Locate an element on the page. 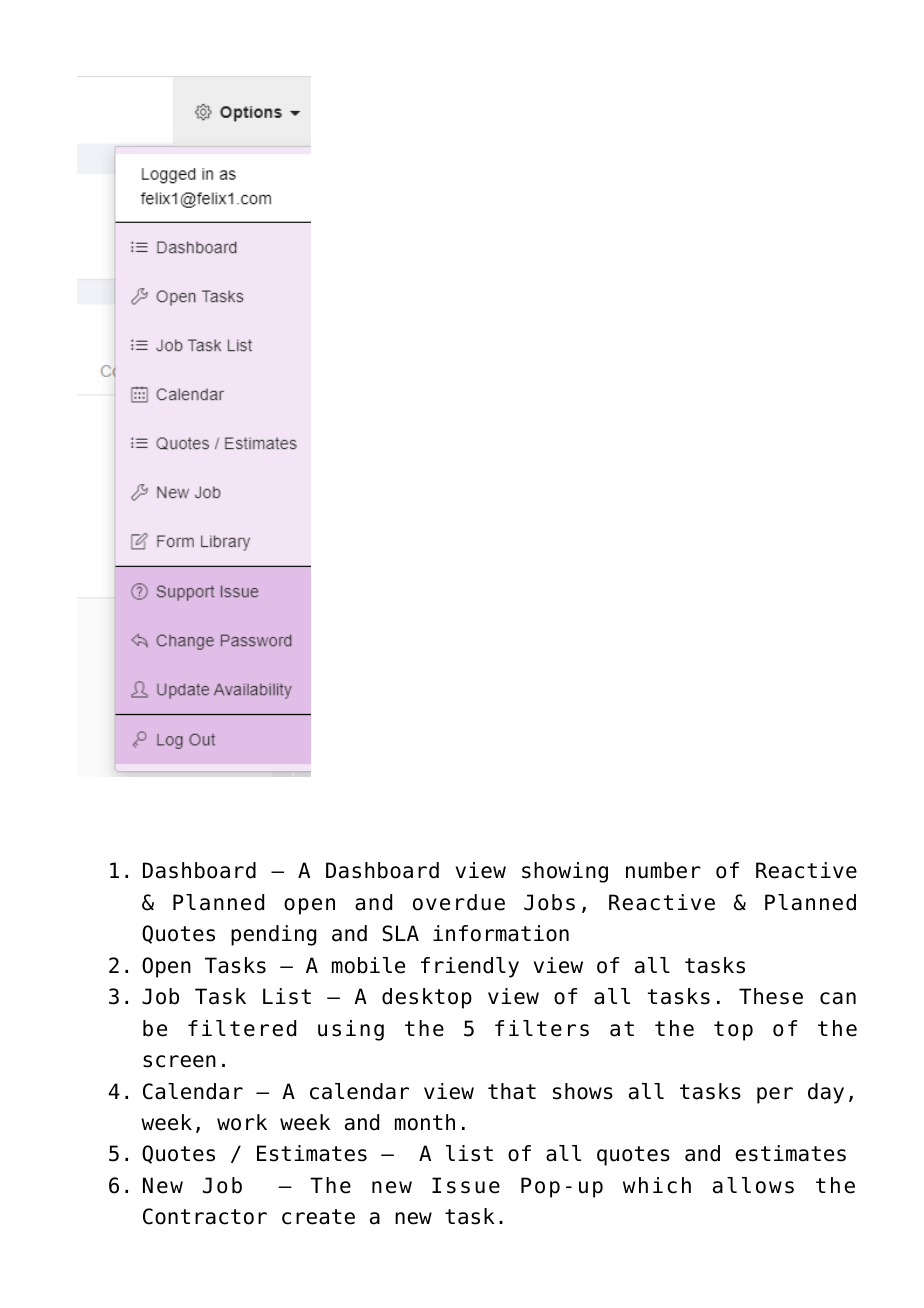  Contractor is located at coordinates (205, 1216).
